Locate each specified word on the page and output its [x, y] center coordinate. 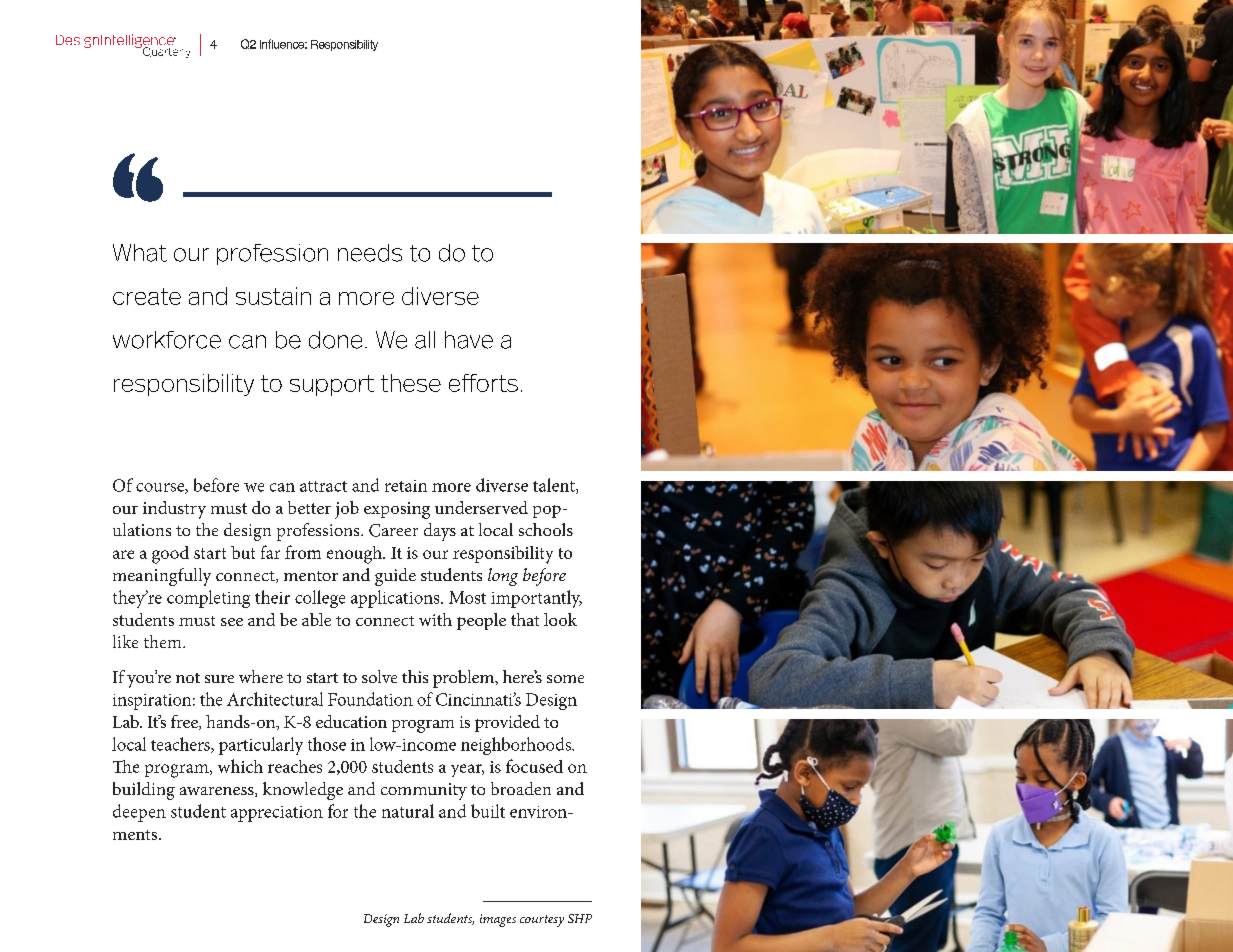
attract [323, 486]
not [188, 678]
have [469, 340]
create [147, 296]
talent [555, 486]
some [565, 679]
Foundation [370, 699]
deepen [139, 813]
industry [174, 510]
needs [370, 253]
